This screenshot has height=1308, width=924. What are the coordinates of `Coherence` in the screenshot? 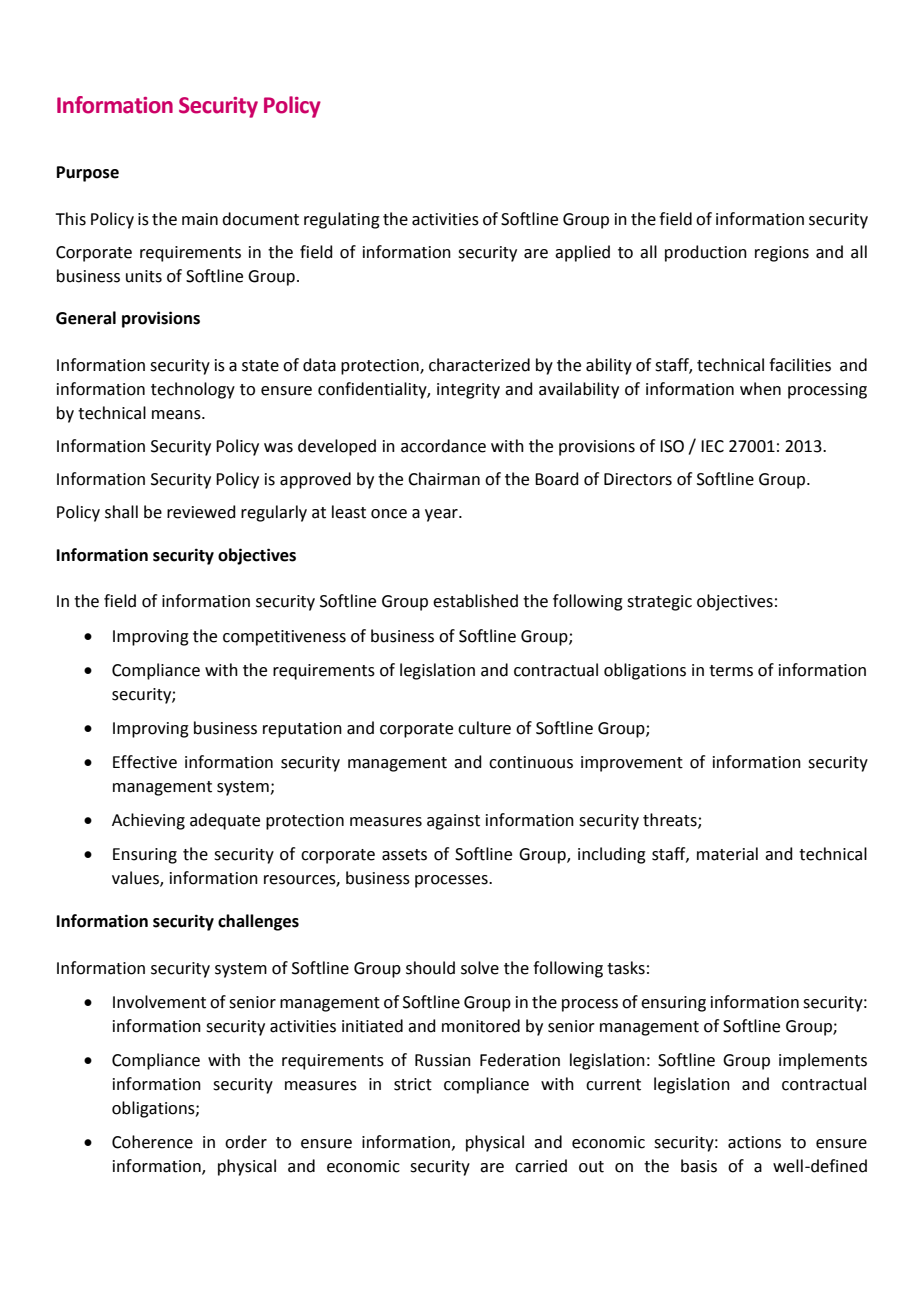 It's located at (152, 1142).
